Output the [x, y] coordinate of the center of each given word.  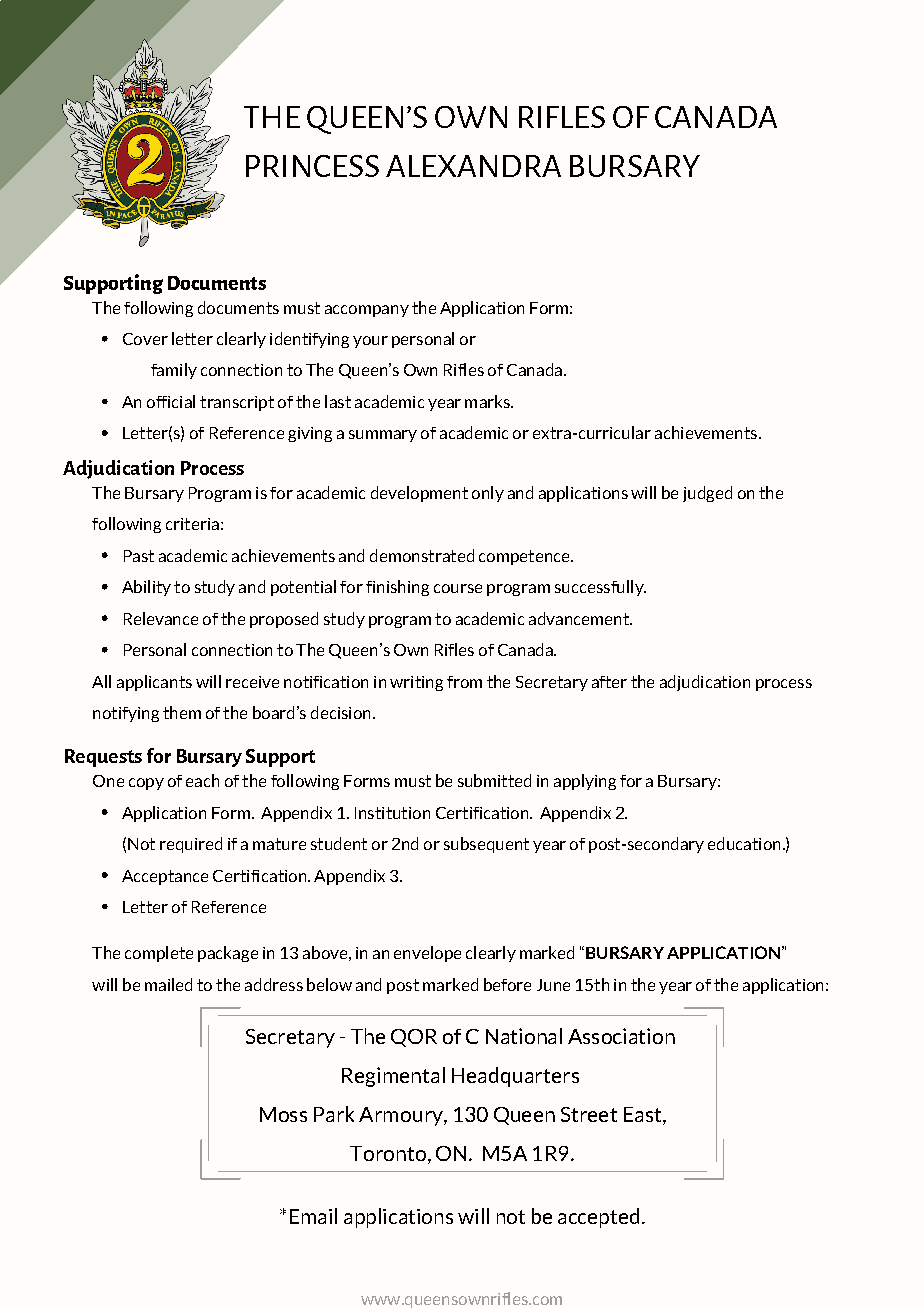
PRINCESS [312, 166]
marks [488, 401]
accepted [598, 1218]
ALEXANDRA [473, 166]
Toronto [388, 1153]
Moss [283, 1114]
